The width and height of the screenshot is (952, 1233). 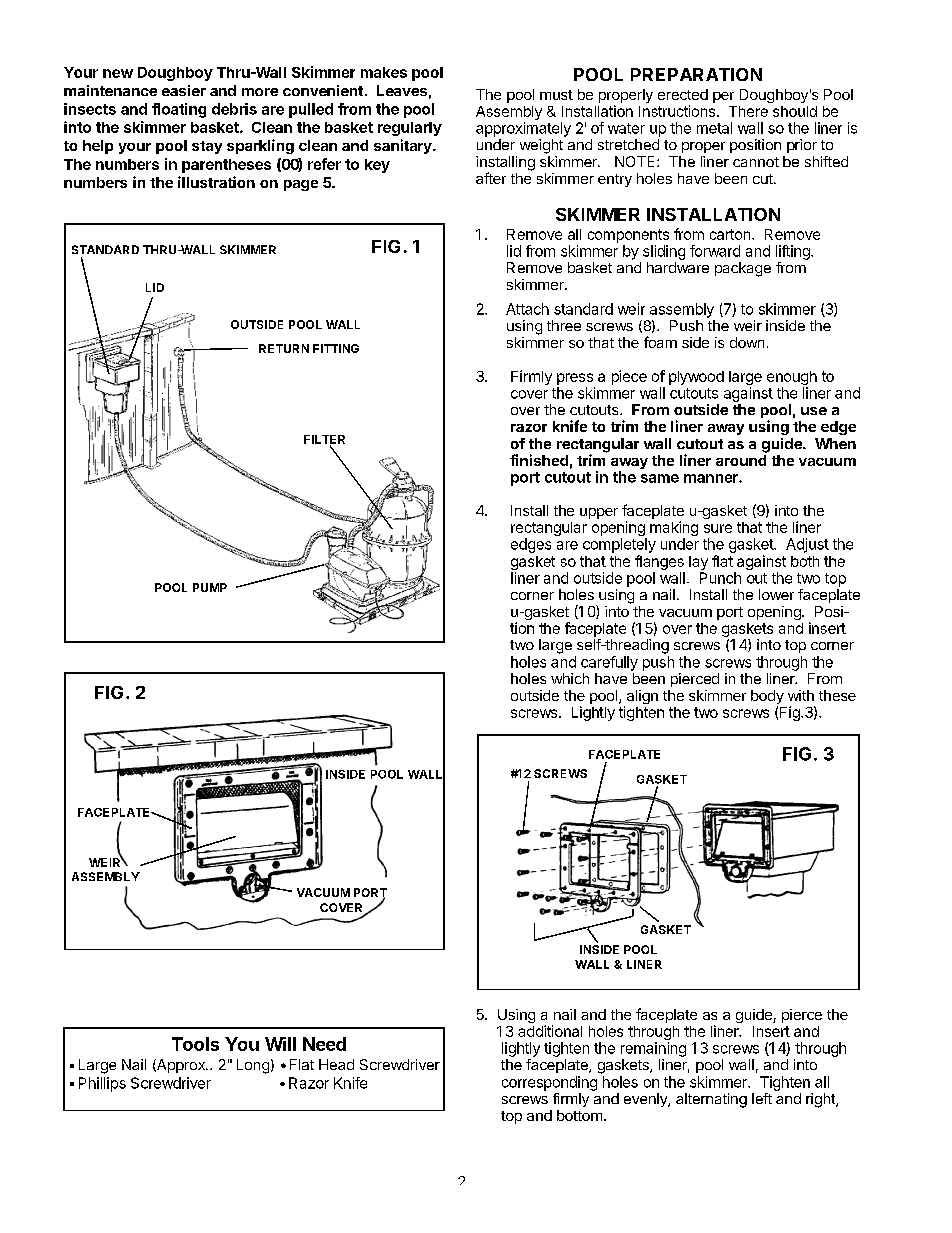 What do you see at coordinates (410, 129) in the screenshot?
I see `regularly` at bounding box center [410, 129].
